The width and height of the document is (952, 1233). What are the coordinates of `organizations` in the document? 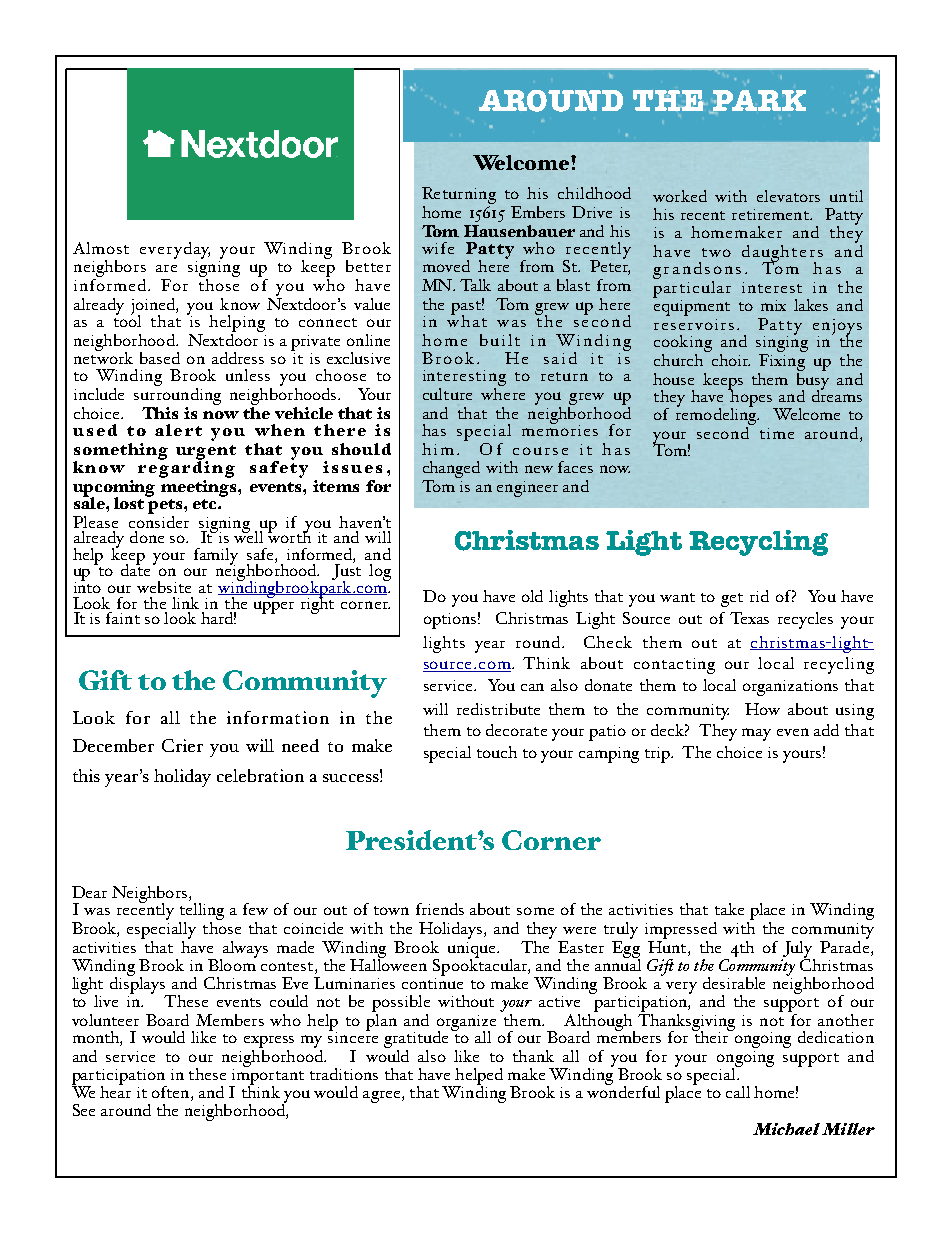 It's located at (790, 688).
